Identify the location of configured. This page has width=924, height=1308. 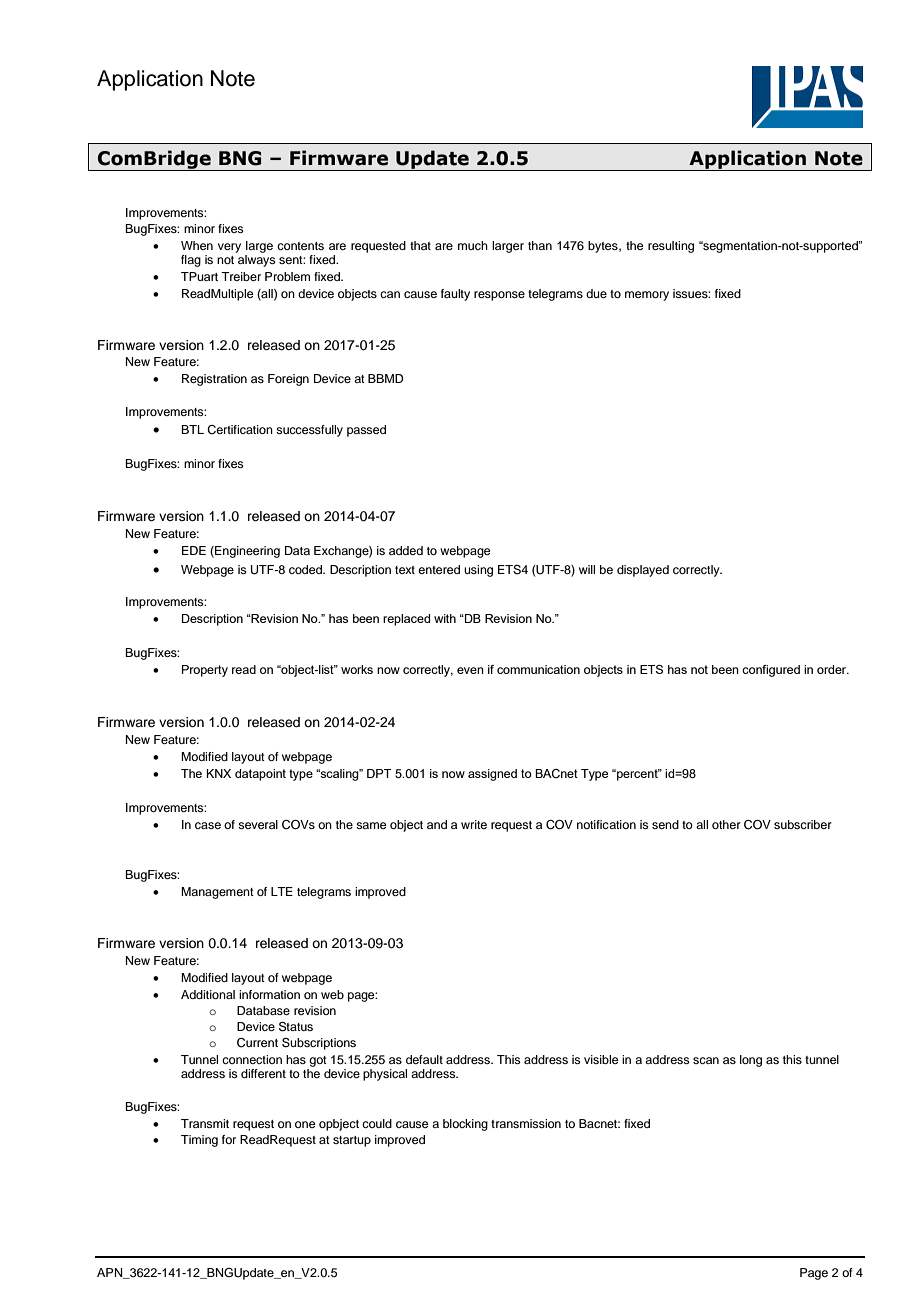
(771, 671).
